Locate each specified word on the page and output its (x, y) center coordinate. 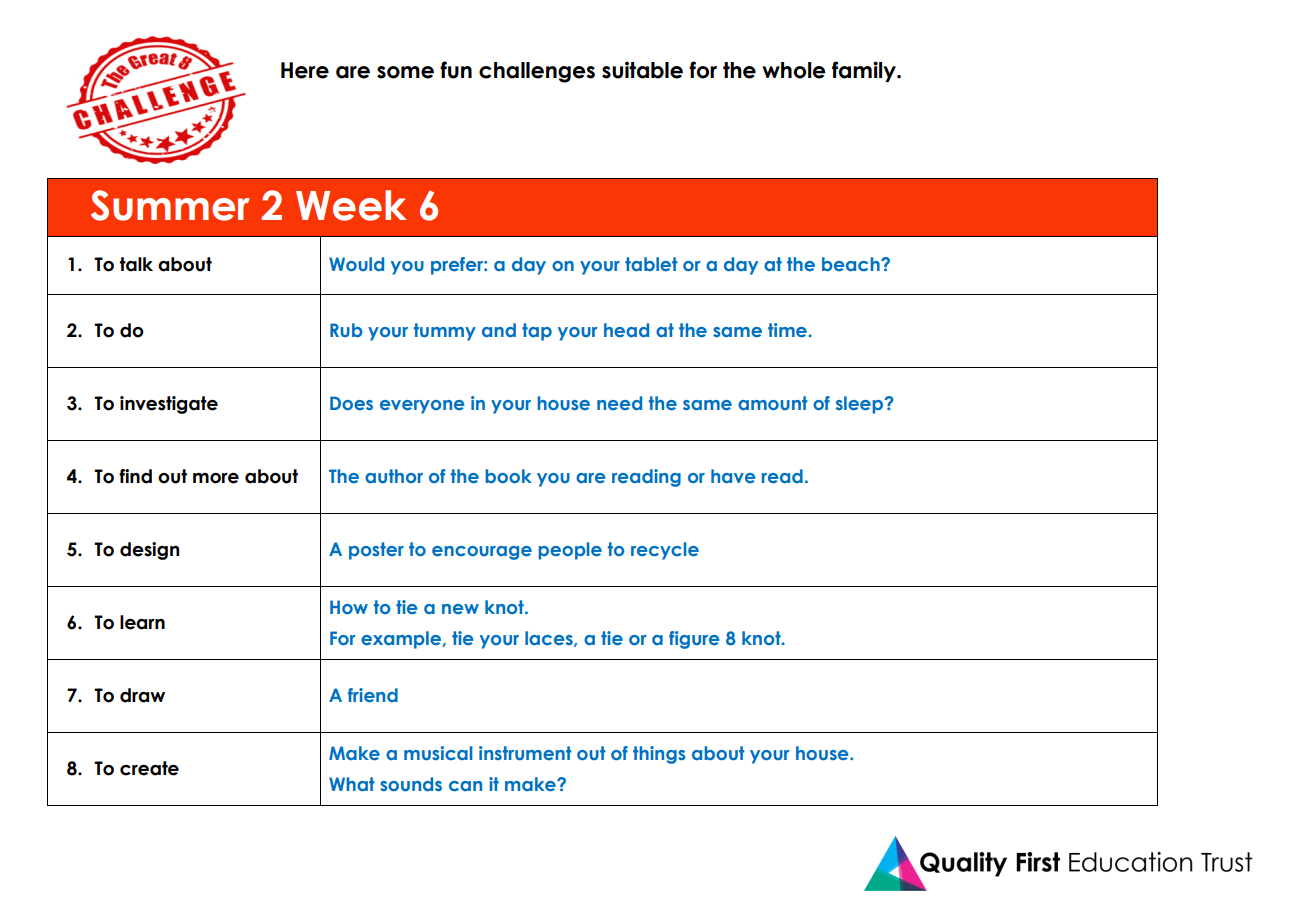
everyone (422, 407)
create (149, 768)
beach (852, 264)
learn (142, 622)
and (499, 330)
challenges (537, 72)
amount (773, 403)
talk (136, 264)
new (460, 609)
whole (794, 70)
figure (694, 640)
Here (305, 70)
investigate (169, 405)
